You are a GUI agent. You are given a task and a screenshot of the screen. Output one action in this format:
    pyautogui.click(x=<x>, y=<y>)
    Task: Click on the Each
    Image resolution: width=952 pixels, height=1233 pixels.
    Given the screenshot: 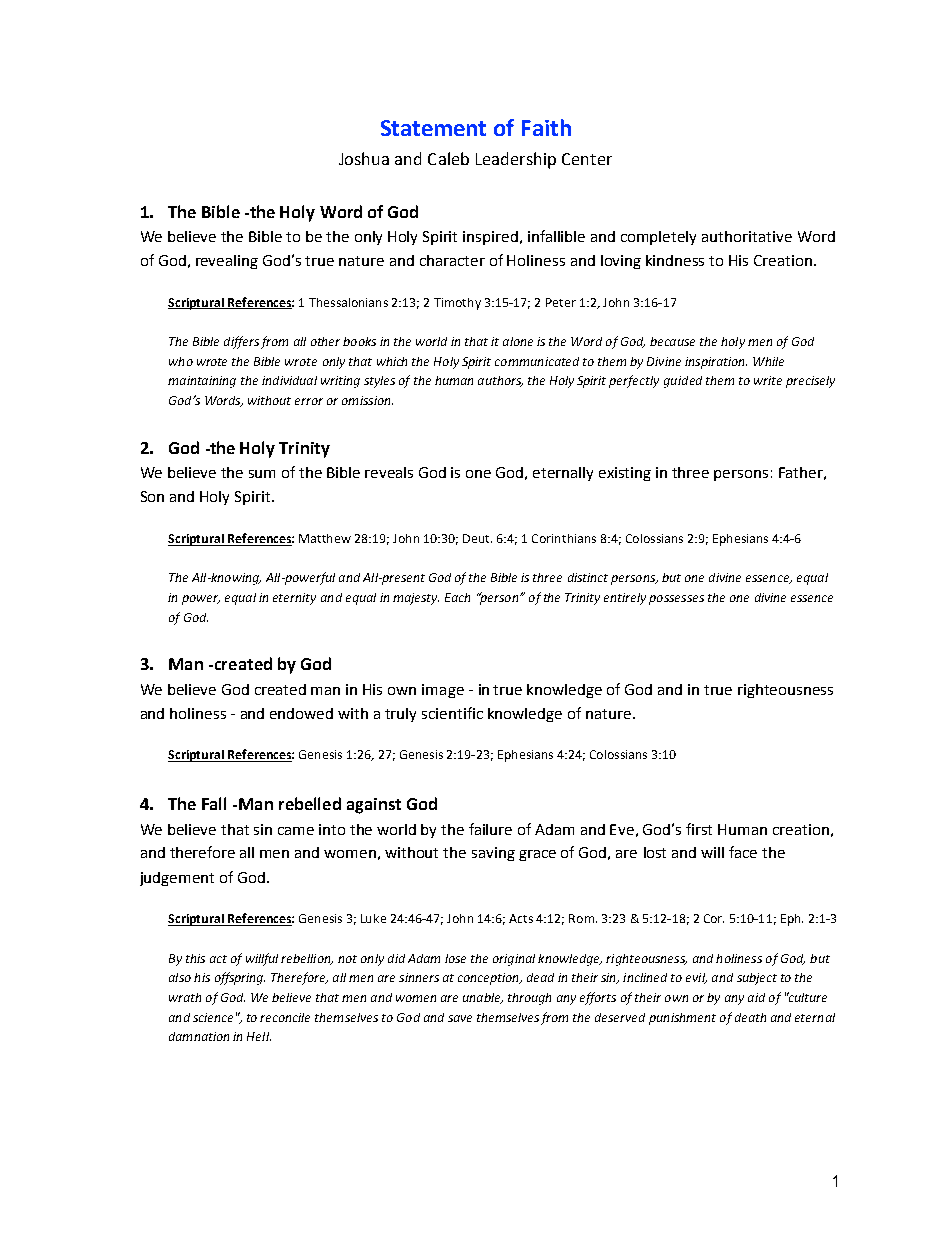 What is the action you would take?
    pyautogui.click(x=457, y=597)
